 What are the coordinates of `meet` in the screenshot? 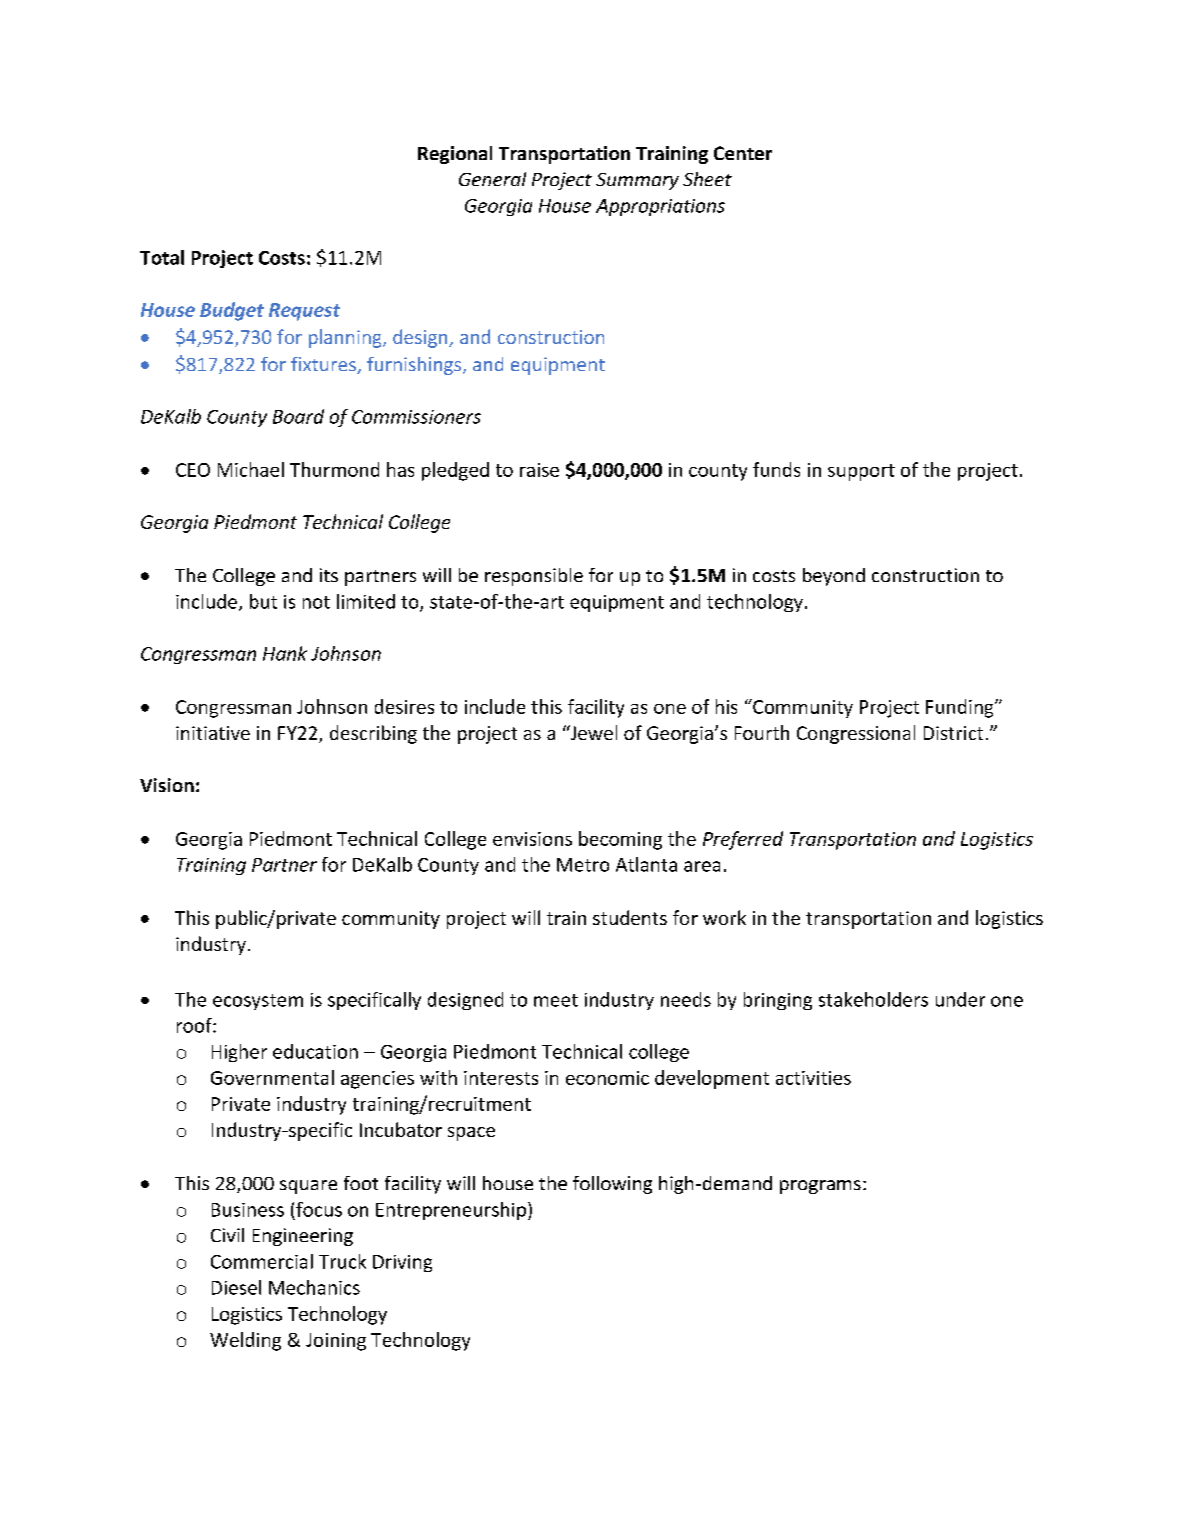 It's located at (556, 1000).
